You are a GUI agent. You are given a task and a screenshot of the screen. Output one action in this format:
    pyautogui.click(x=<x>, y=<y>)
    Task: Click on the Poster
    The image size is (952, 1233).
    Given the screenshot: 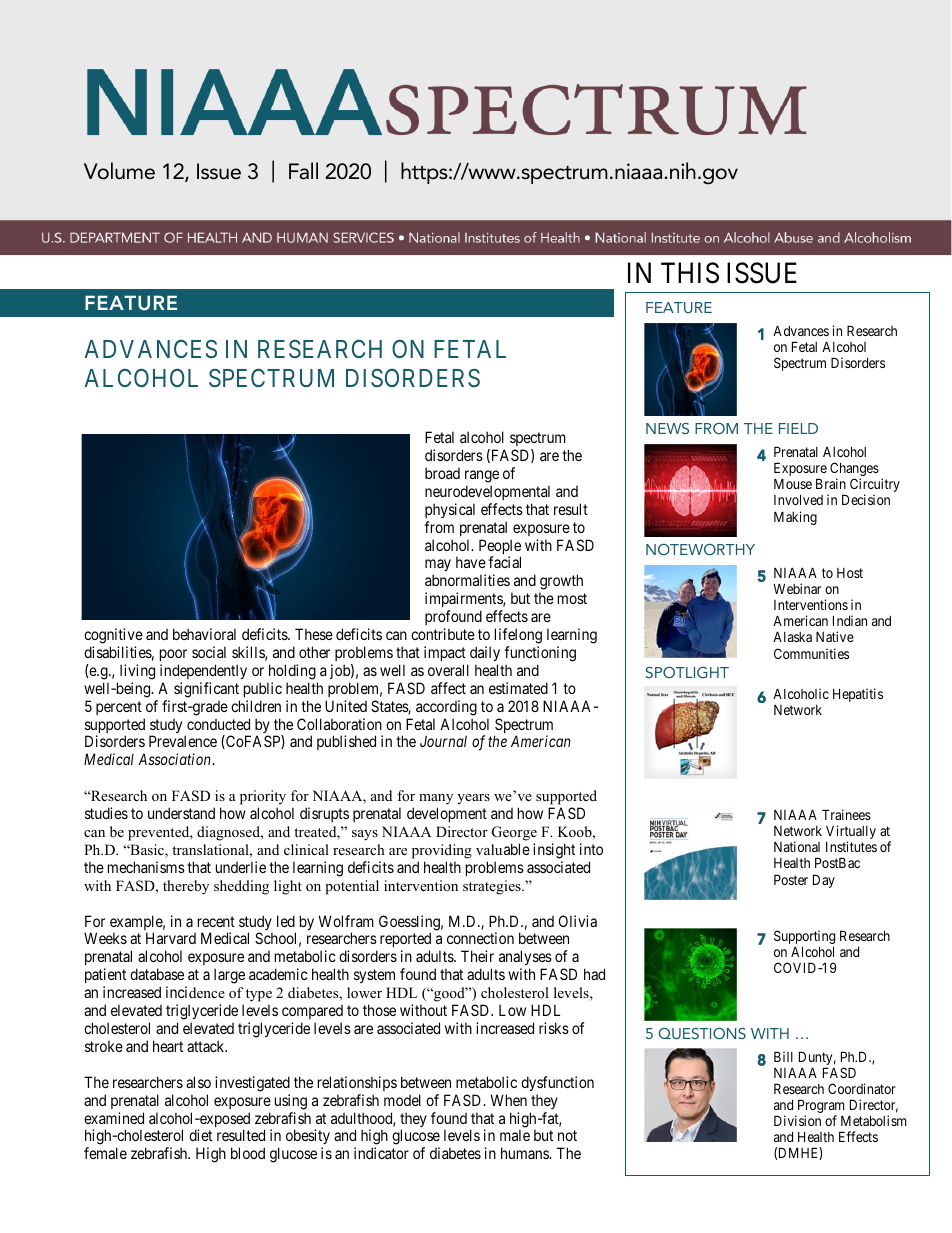 What is the action you would take?
    pyautogui.click(x=791, y=879)
